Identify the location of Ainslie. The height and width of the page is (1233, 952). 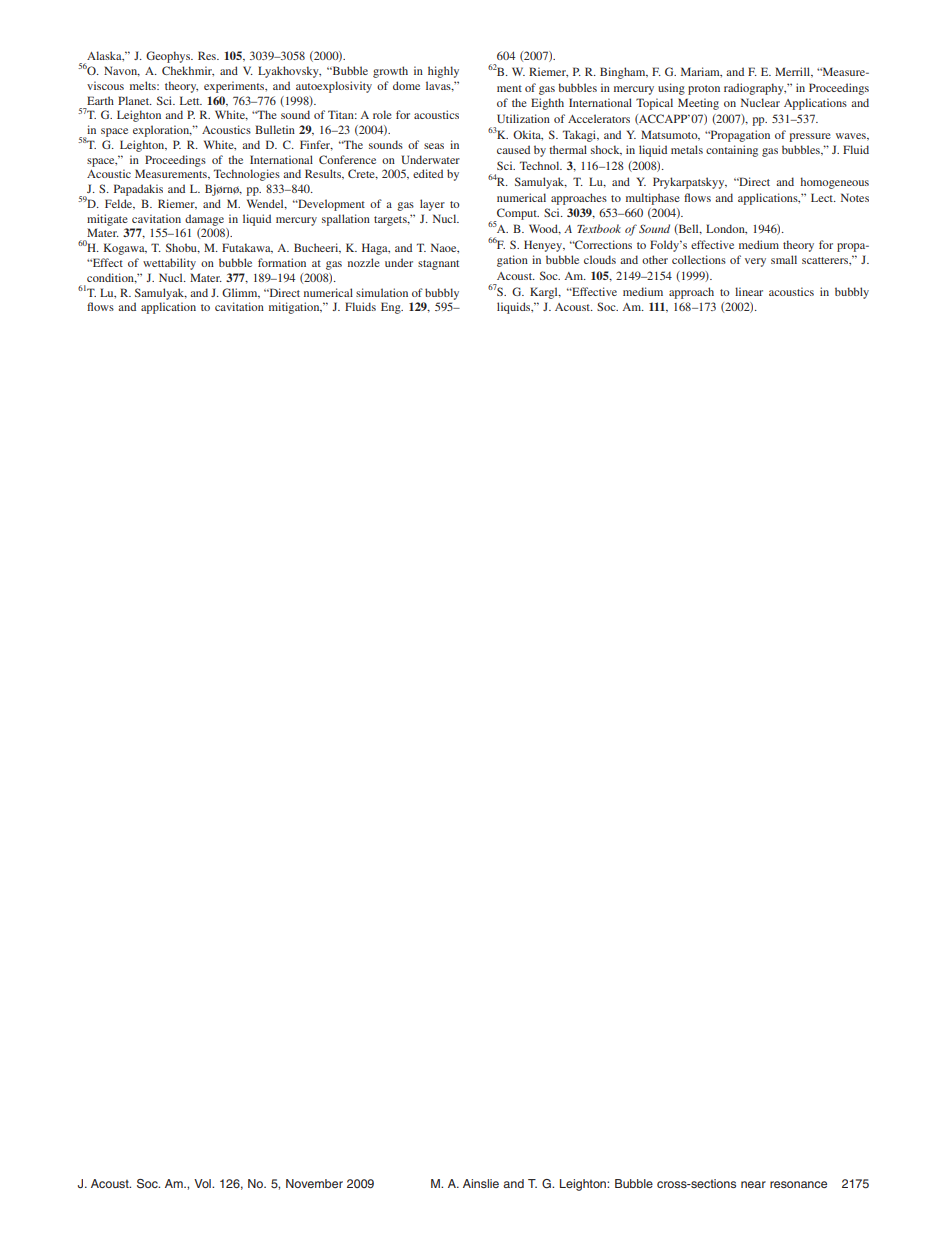
(481, 1183).
